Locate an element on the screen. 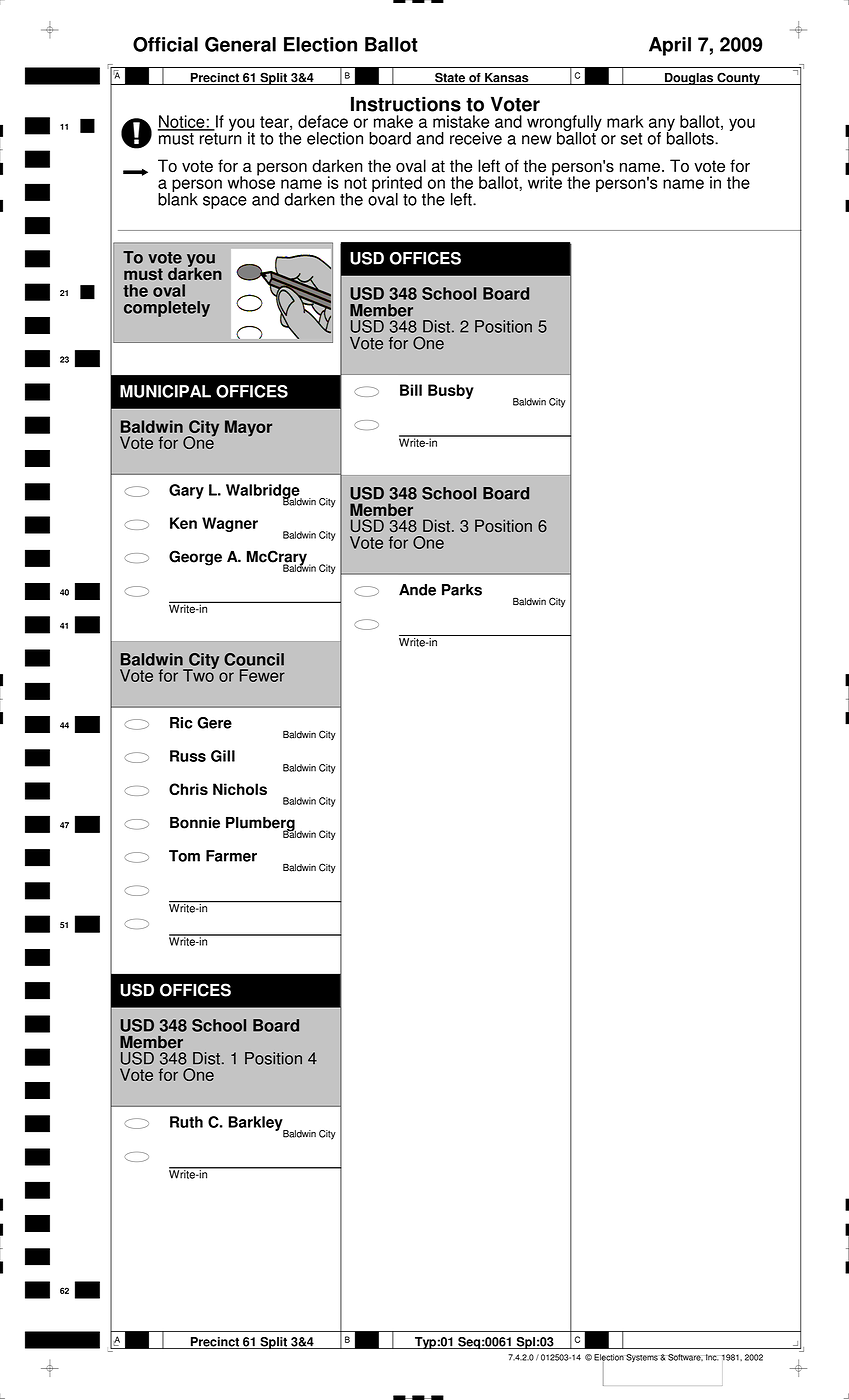 This screenshot has height=1400, width=849. Douglas is located at coordinates (689, 79).
